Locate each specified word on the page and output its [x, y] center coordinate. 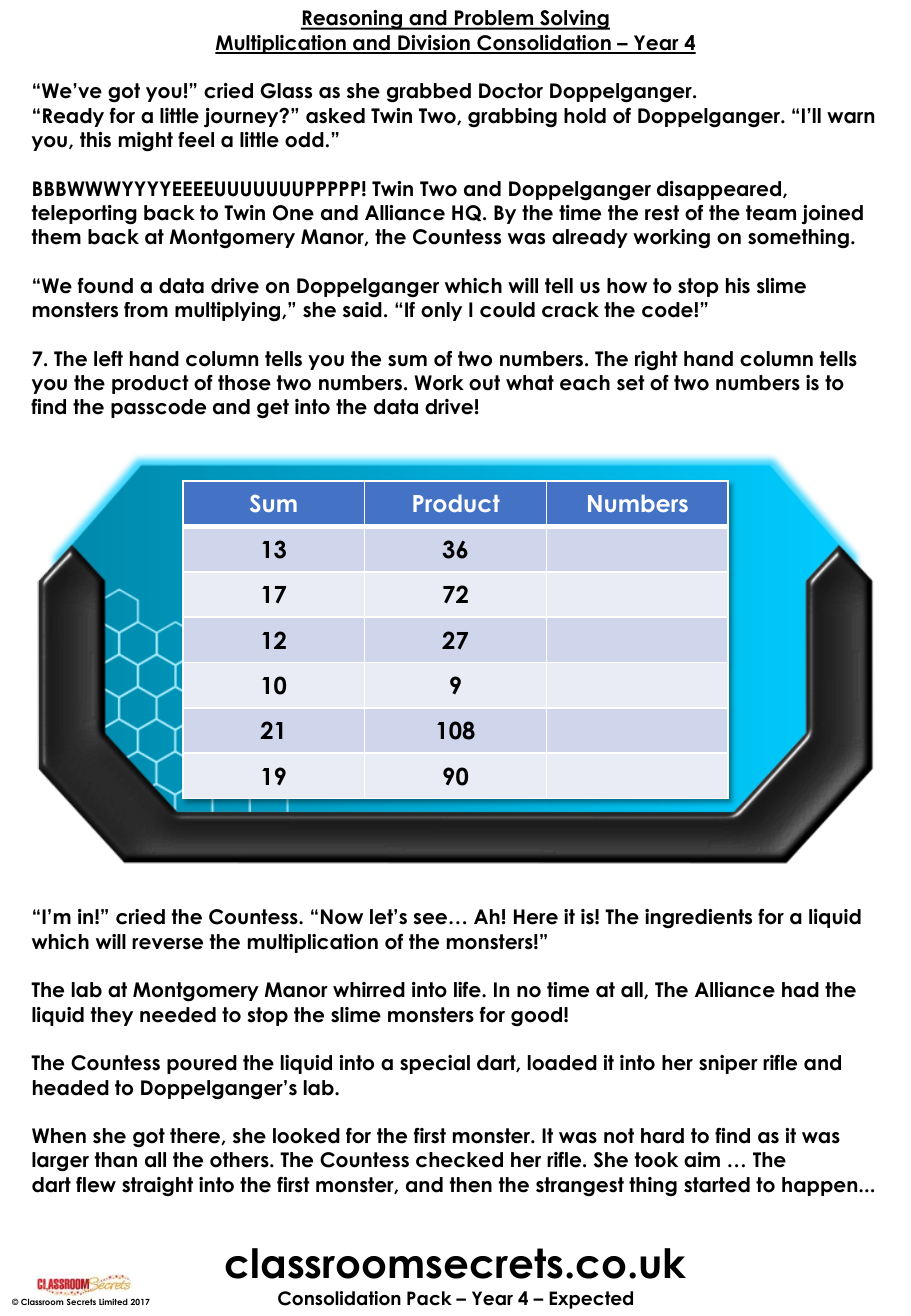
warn [850, 118]
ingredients [698, 918]
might [146, 141]
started [717, 1185]
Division [434, 44]
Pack [429, 1298]
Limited [113, 1301]
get [273, 409]
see [431, 919]
